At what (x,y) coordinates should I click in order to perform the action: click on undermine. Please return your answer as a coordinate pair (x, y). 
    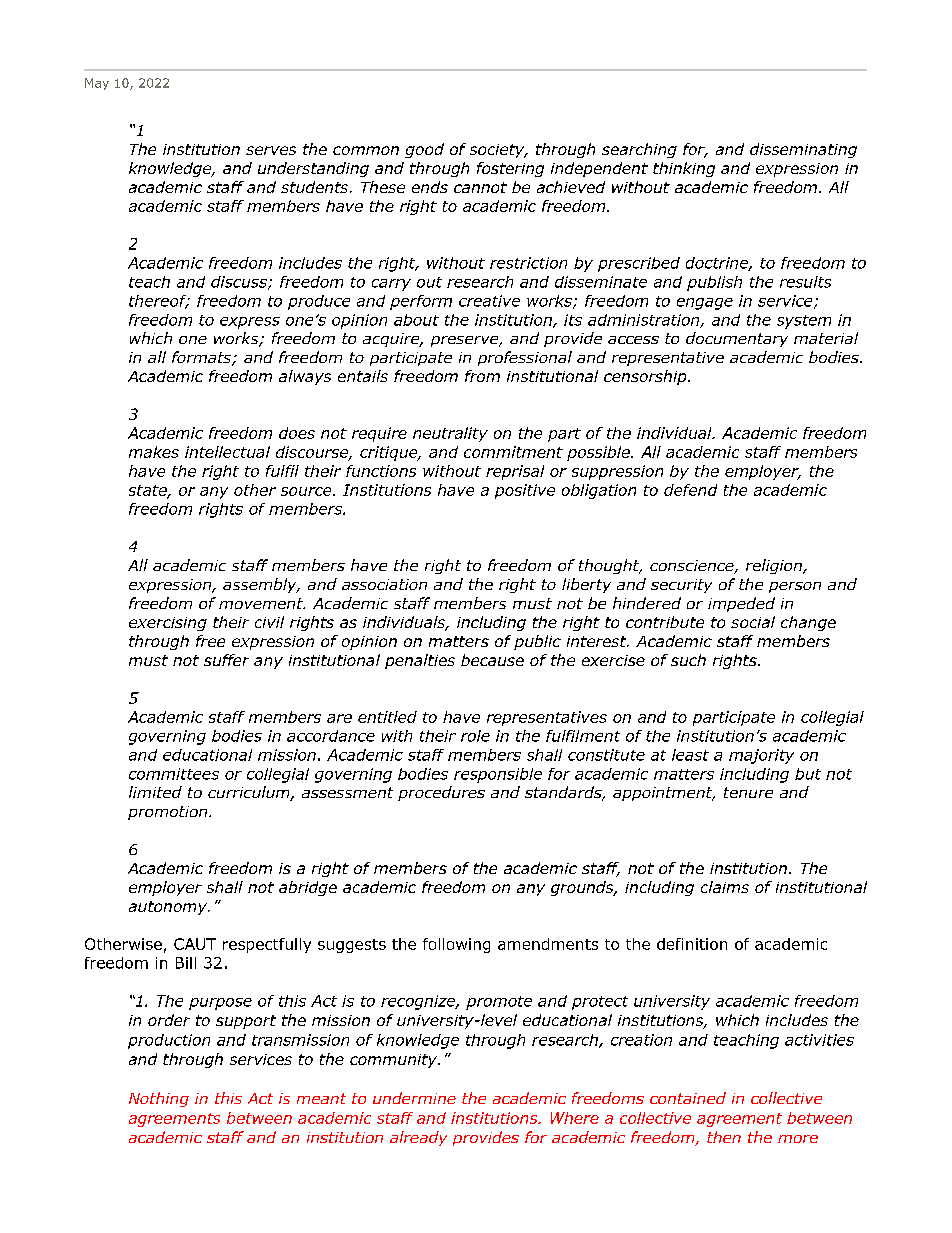
    Looking at the image, I should click on (414, 1098).
